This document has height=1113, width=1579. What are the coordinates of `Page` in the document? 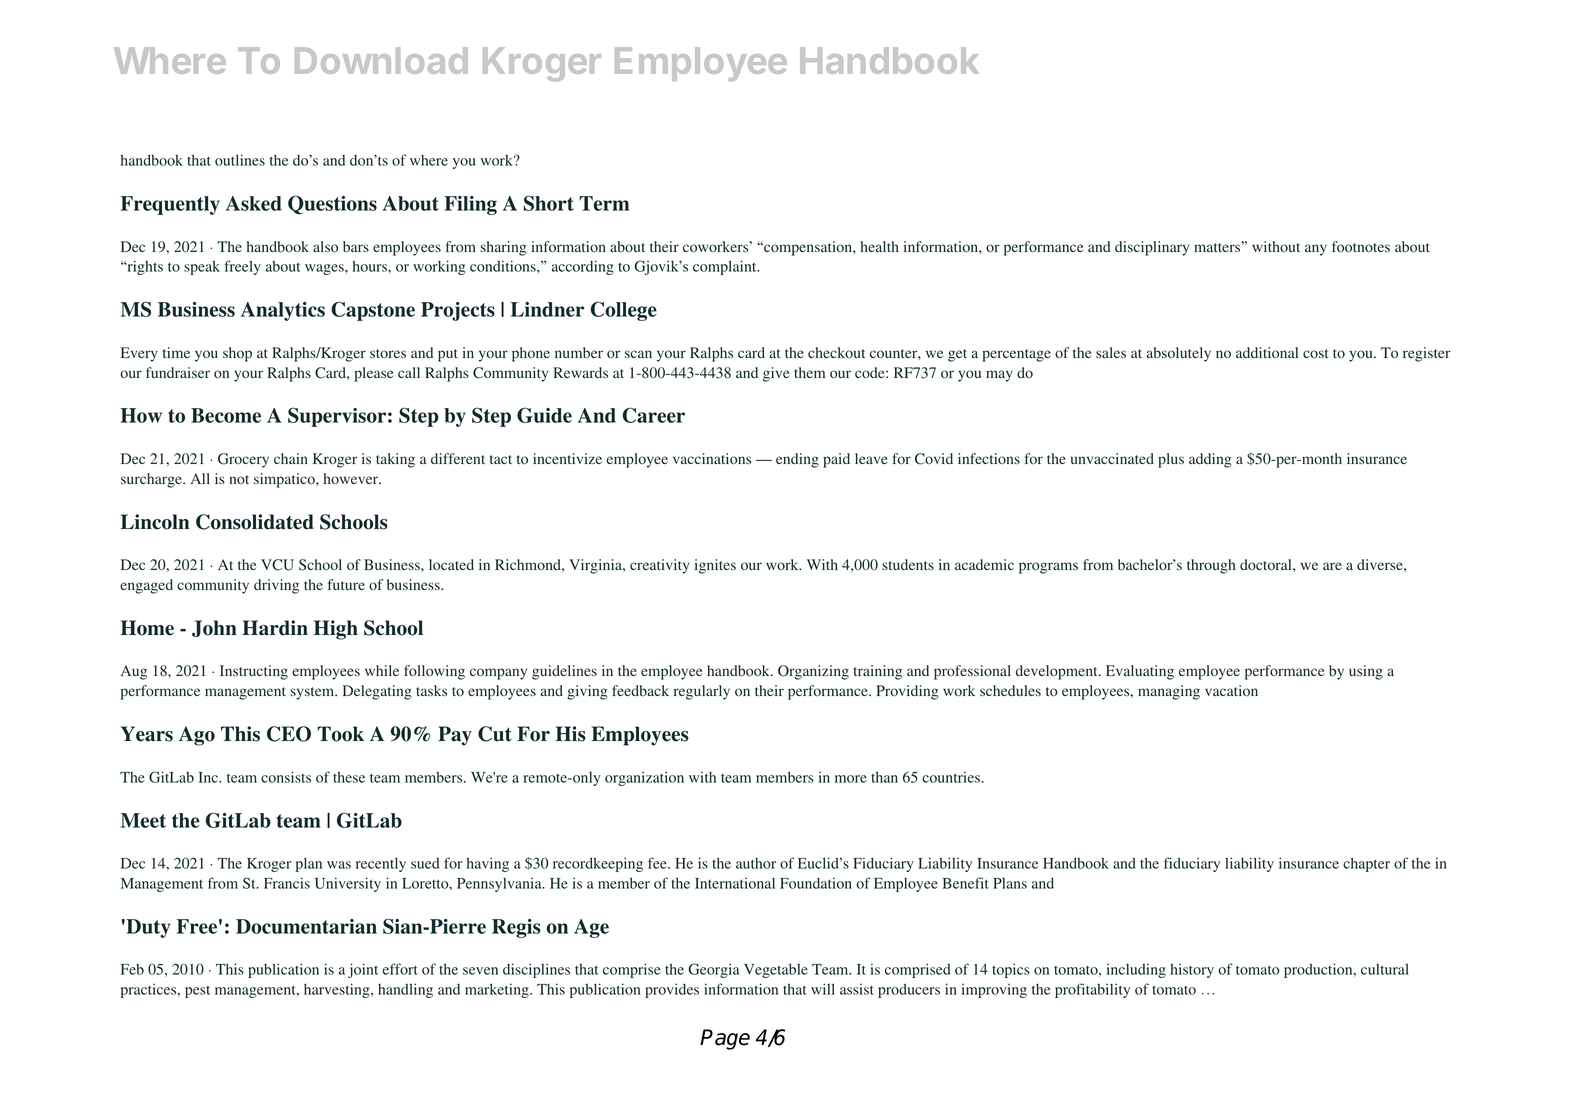 It's located at (725, 1039).
